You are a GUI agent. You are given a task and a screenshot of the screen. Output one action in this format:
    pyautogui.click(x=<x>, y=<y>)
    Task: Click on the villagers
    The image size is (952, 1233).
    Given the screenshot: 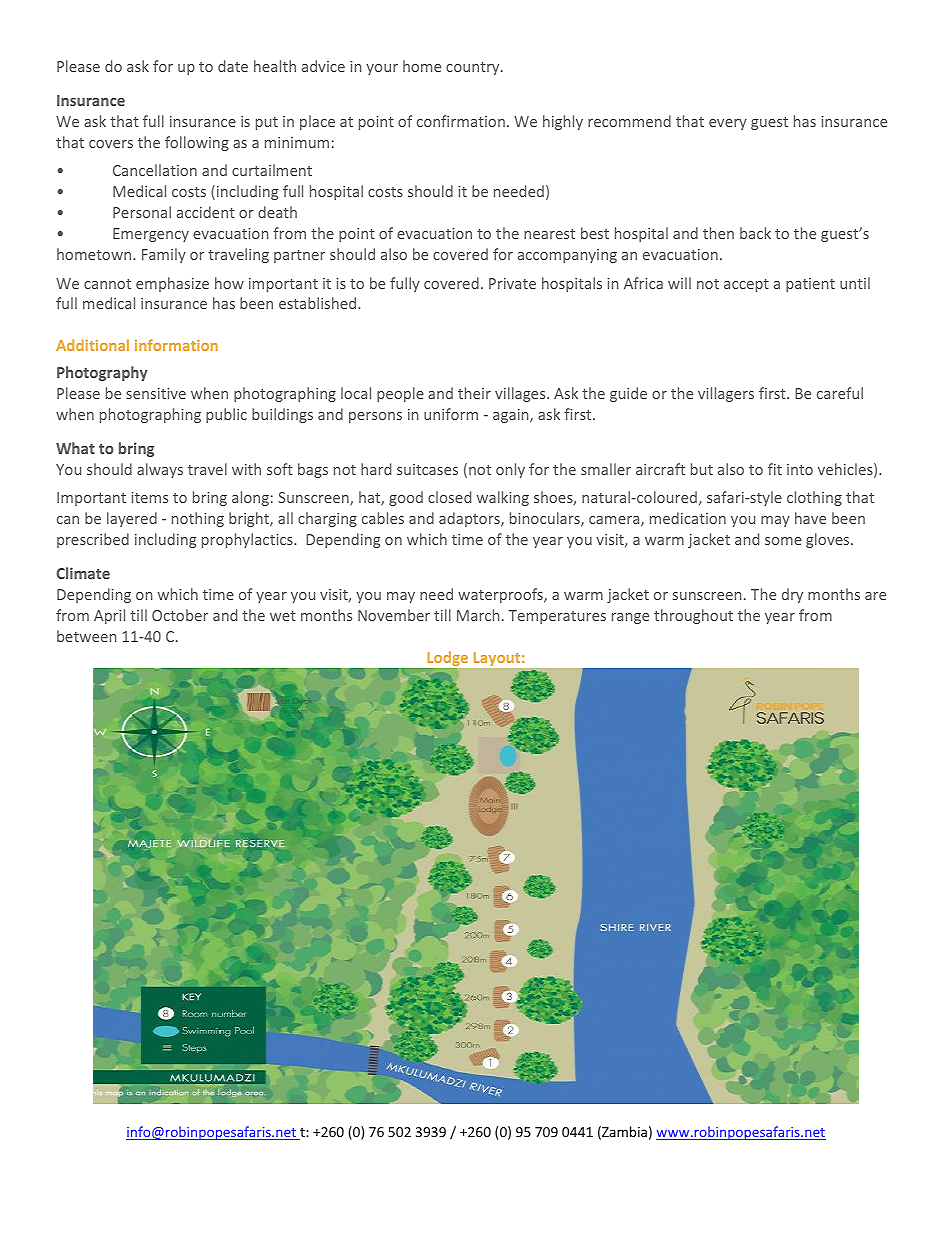 What is the action you would take?
    pyautogui.click(x=726, y=394)
